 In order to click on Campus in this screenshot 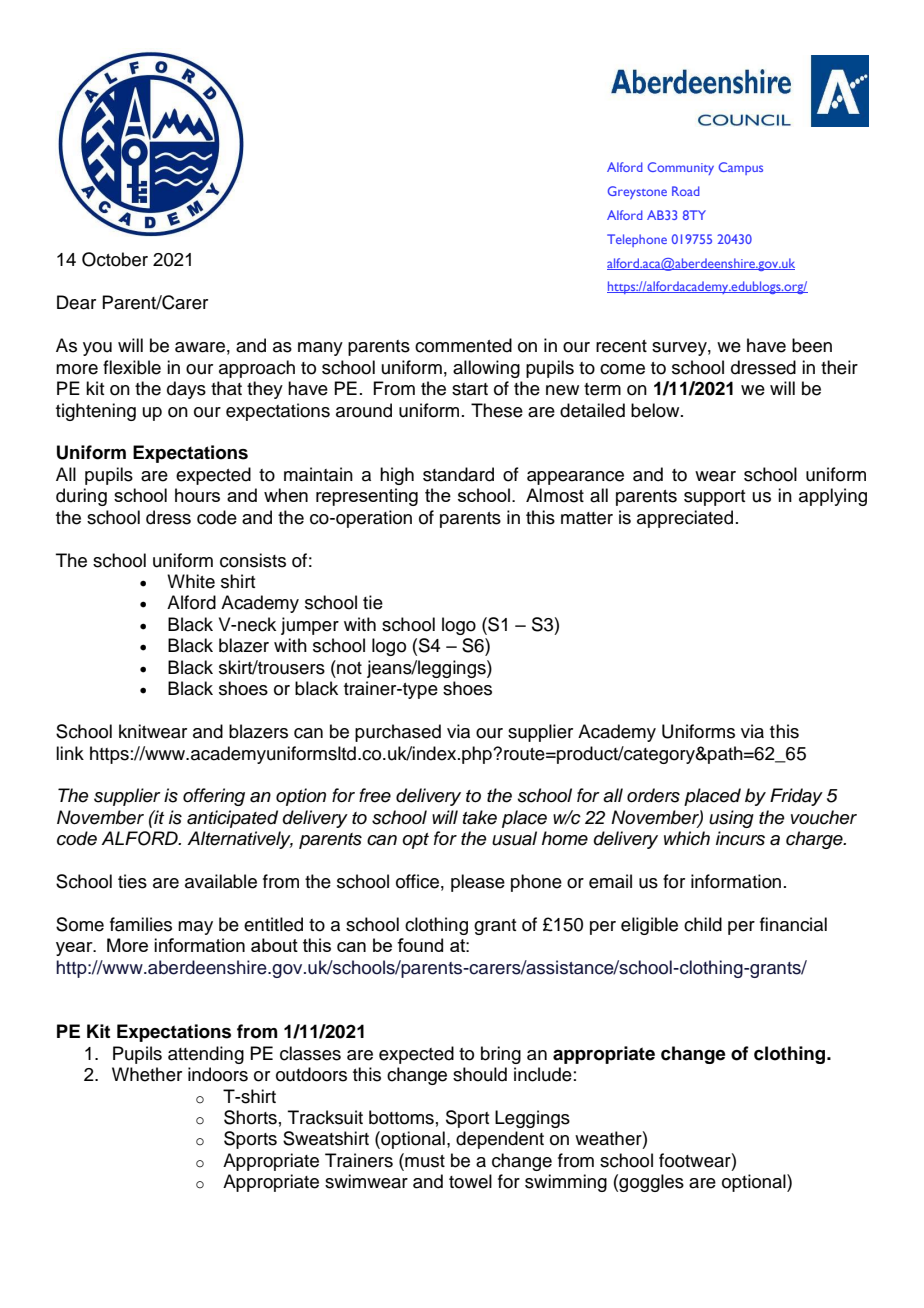, I will do `click(741, 168)`.
